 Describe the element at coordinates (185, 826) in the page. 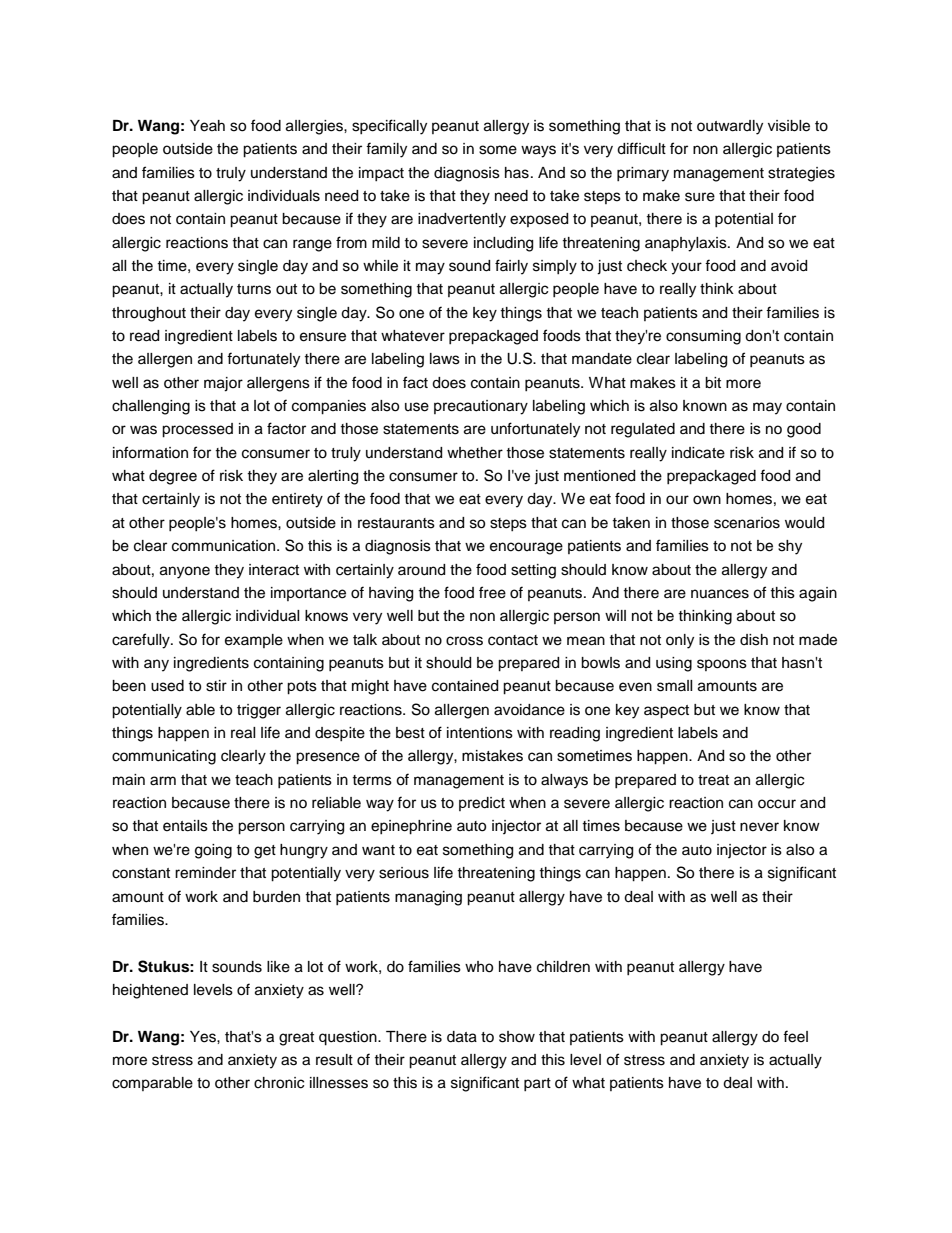

I see `entails` at that location.
